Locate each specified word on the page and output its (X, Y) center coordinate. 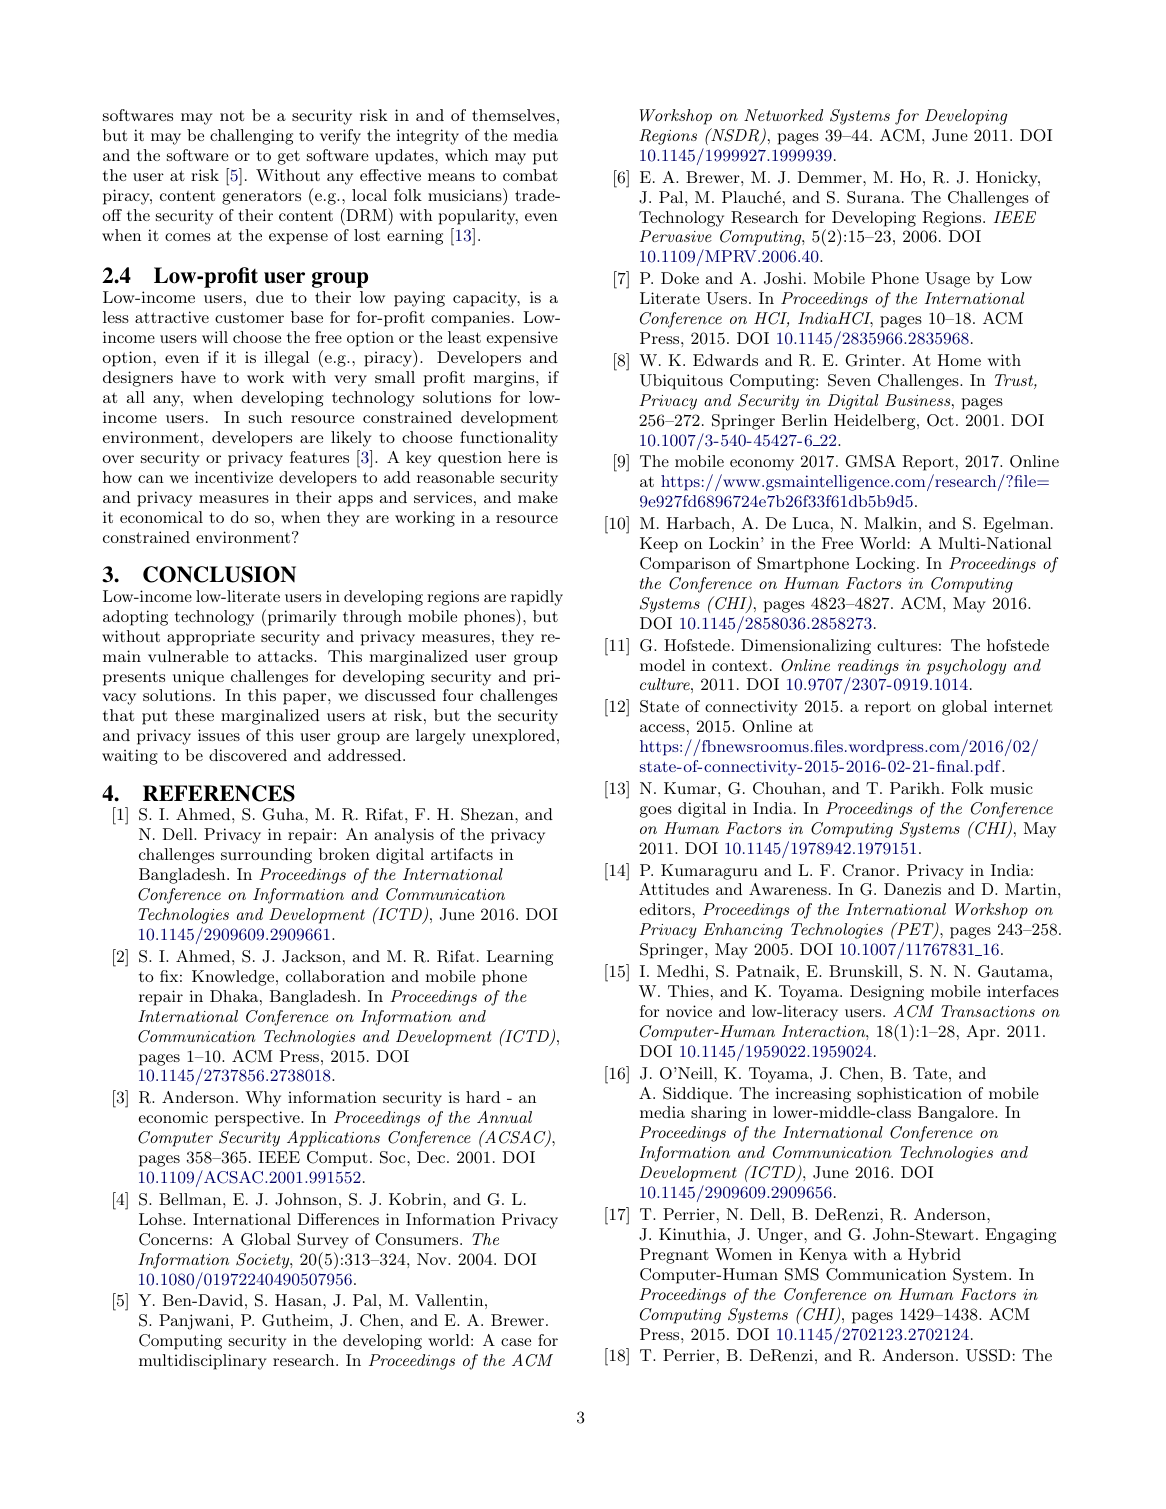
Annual (504, 1117)
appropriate (211, 638)
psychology (966, 667)
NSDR (735, 136)
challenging (251, 137)
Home (959, 360)
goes (656, 812)
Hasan (299, 1300)
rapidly (537, 598)
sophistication (909, 1095)
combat (530, 175)
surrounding (266, 856)
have (198, 377)
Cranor (870, 870)
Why (263, 1099)
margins (505, 379)
